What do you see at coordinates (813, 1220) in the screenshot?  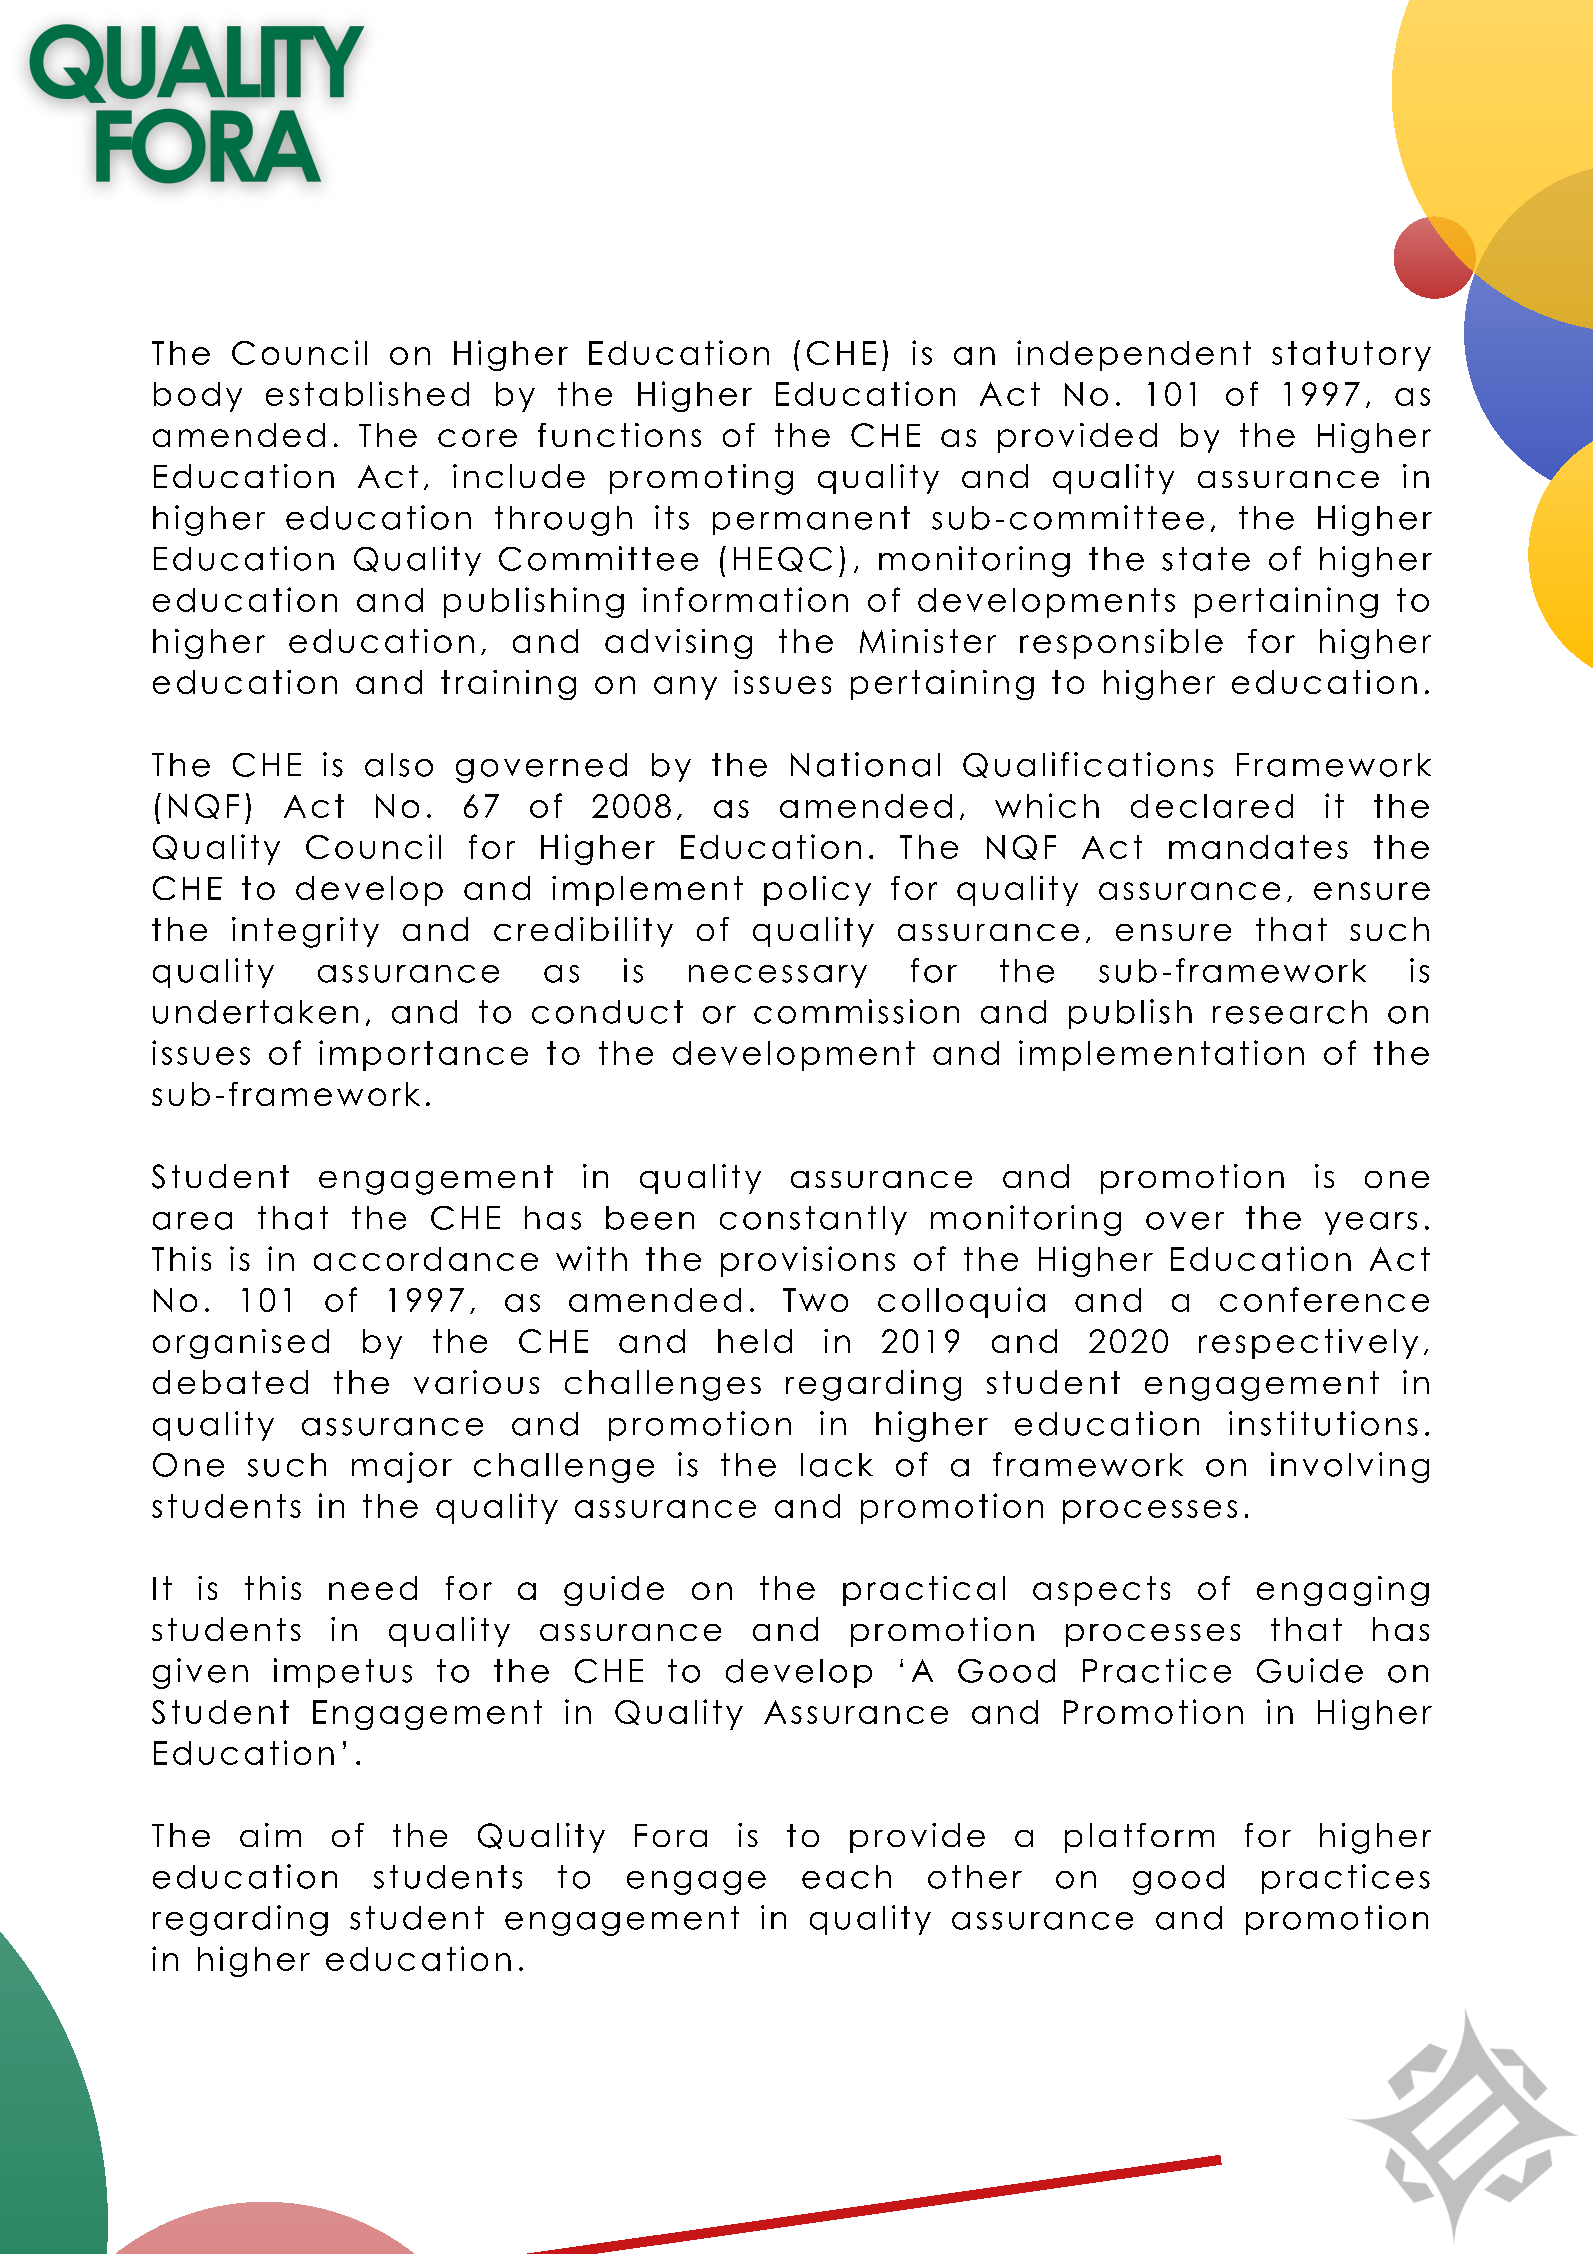 I see `constantly` at bounding box center [813, 1220].
